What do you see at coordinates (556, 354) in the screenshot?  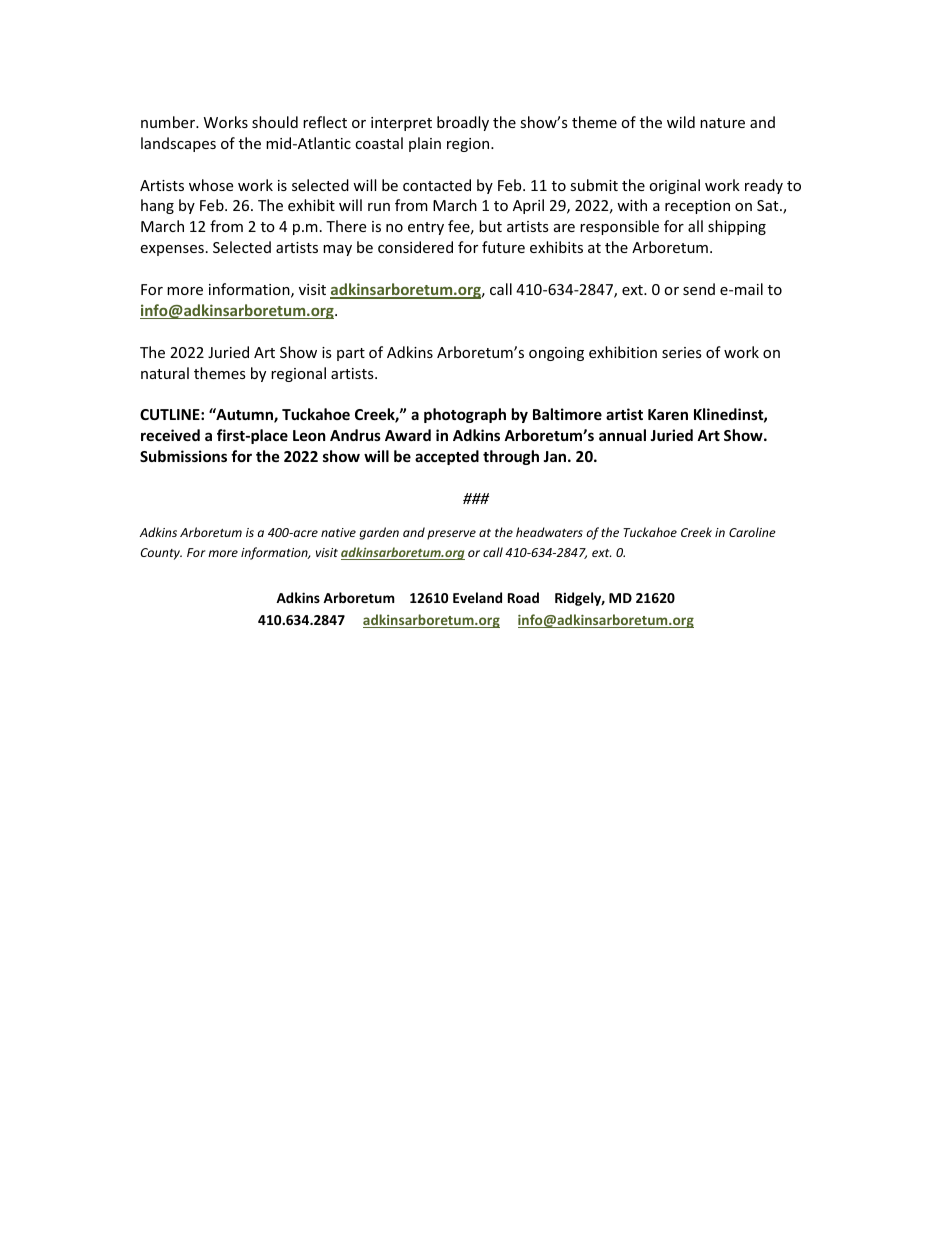 I see `ongoing` at bounding box center [556, 354].
